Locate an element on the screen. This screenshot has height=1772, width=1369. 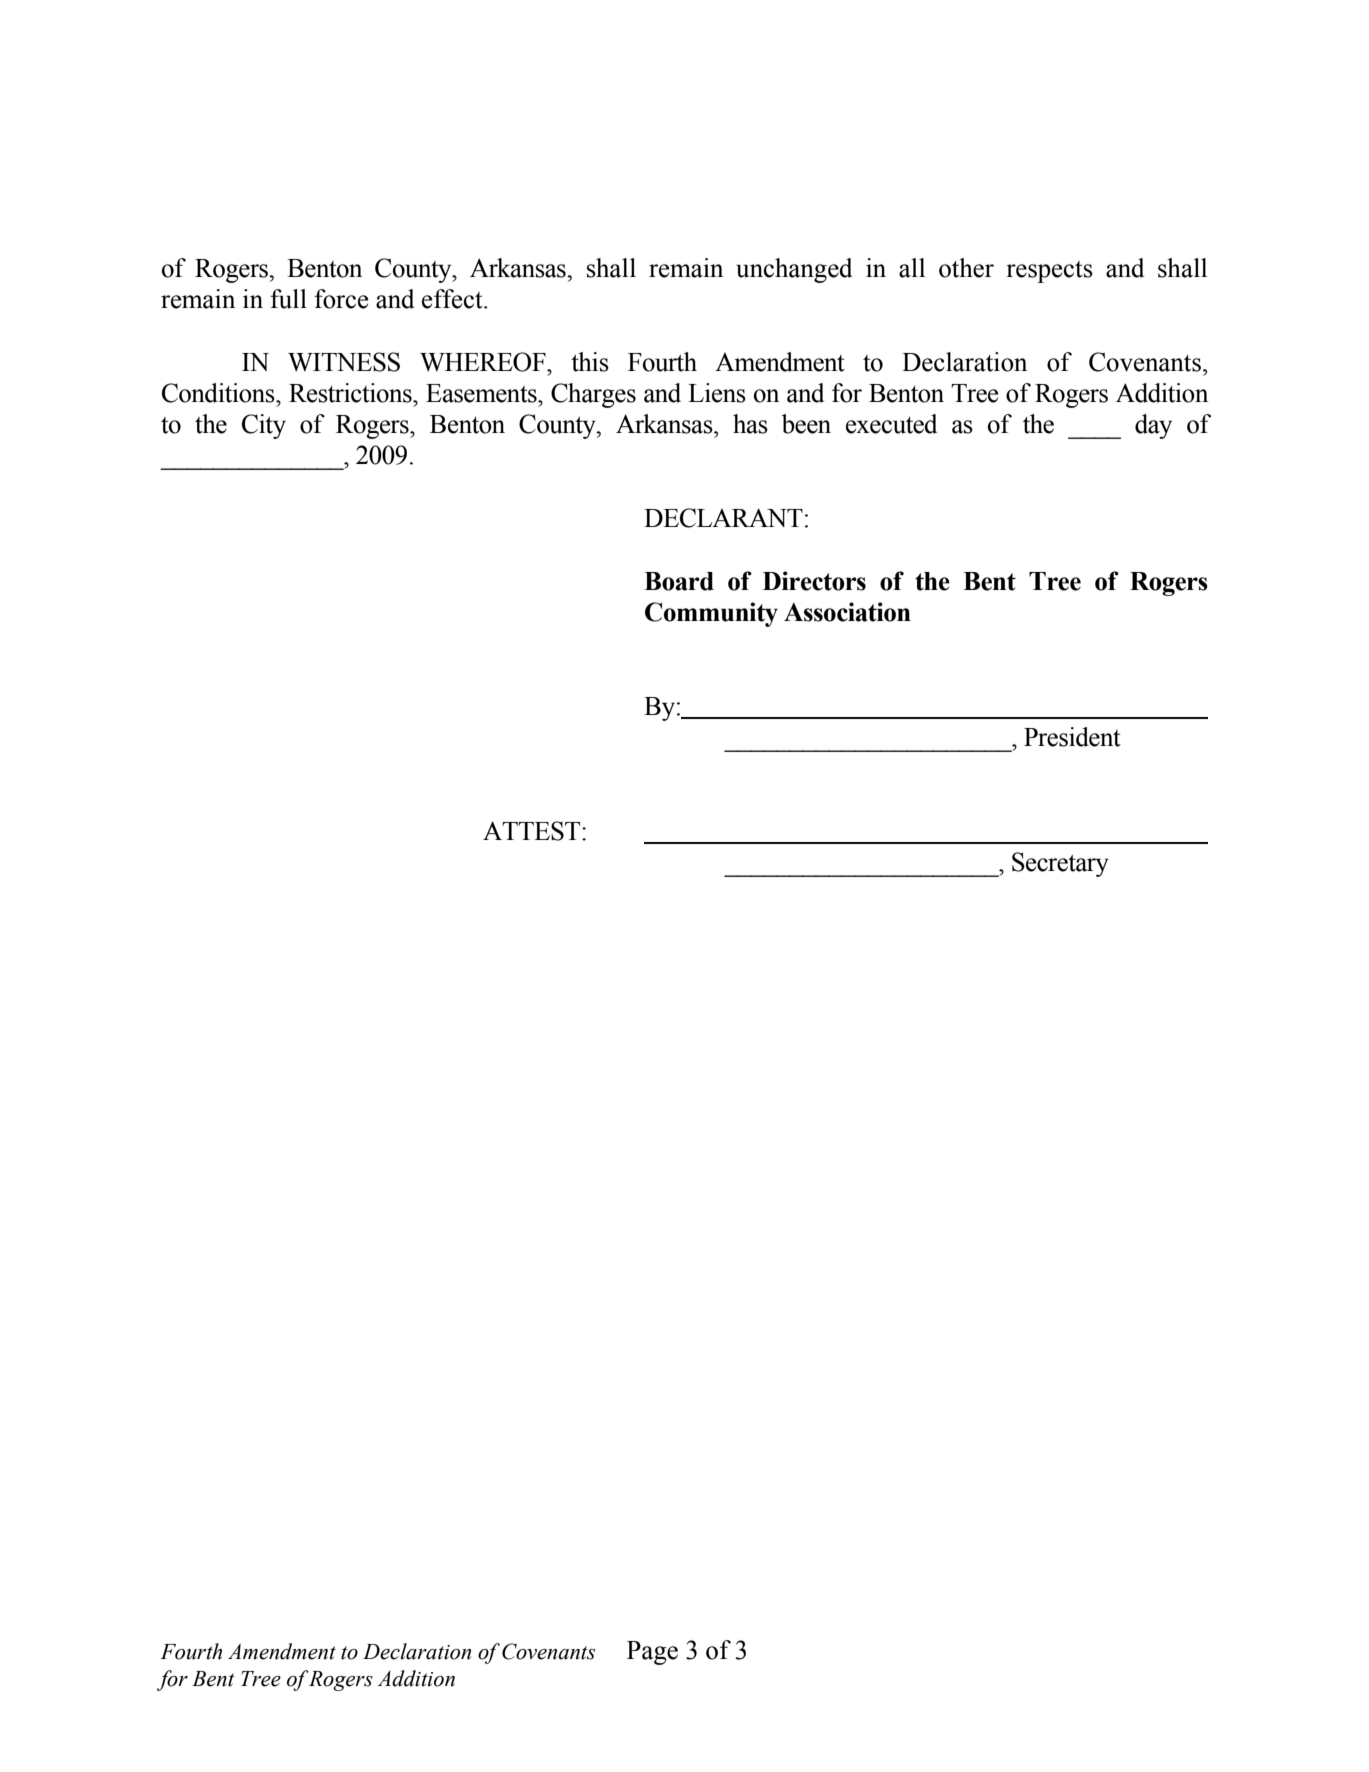
Liens is located at coordinates (717, 393).
